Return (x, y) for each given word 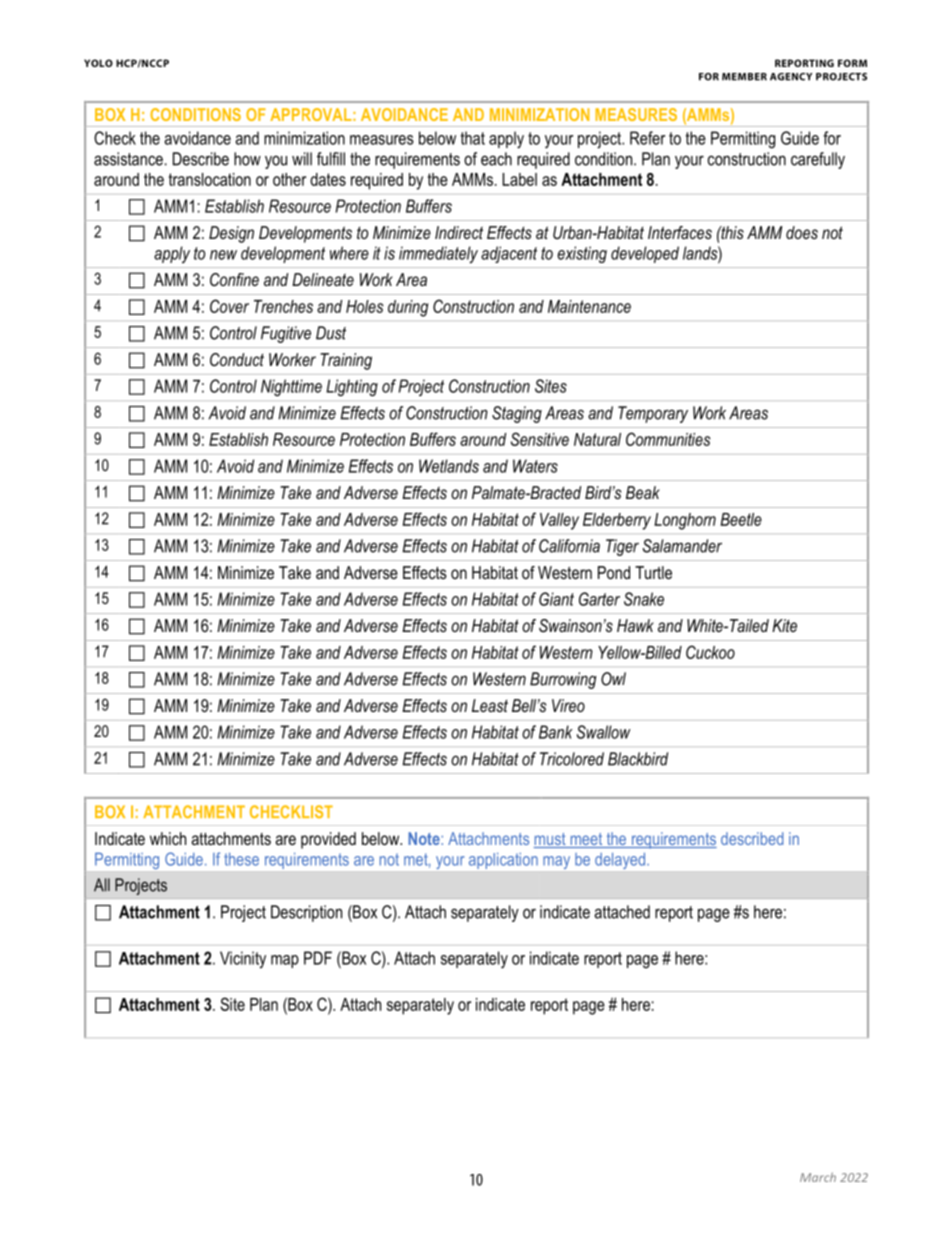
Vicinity (243, 960)
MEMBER (744, 77)
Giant (556, 599)
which (168, 838)
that (473, 138)
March (818, 1177)
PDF (318, 958)
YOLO (98, 63)
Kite (784, 625)
